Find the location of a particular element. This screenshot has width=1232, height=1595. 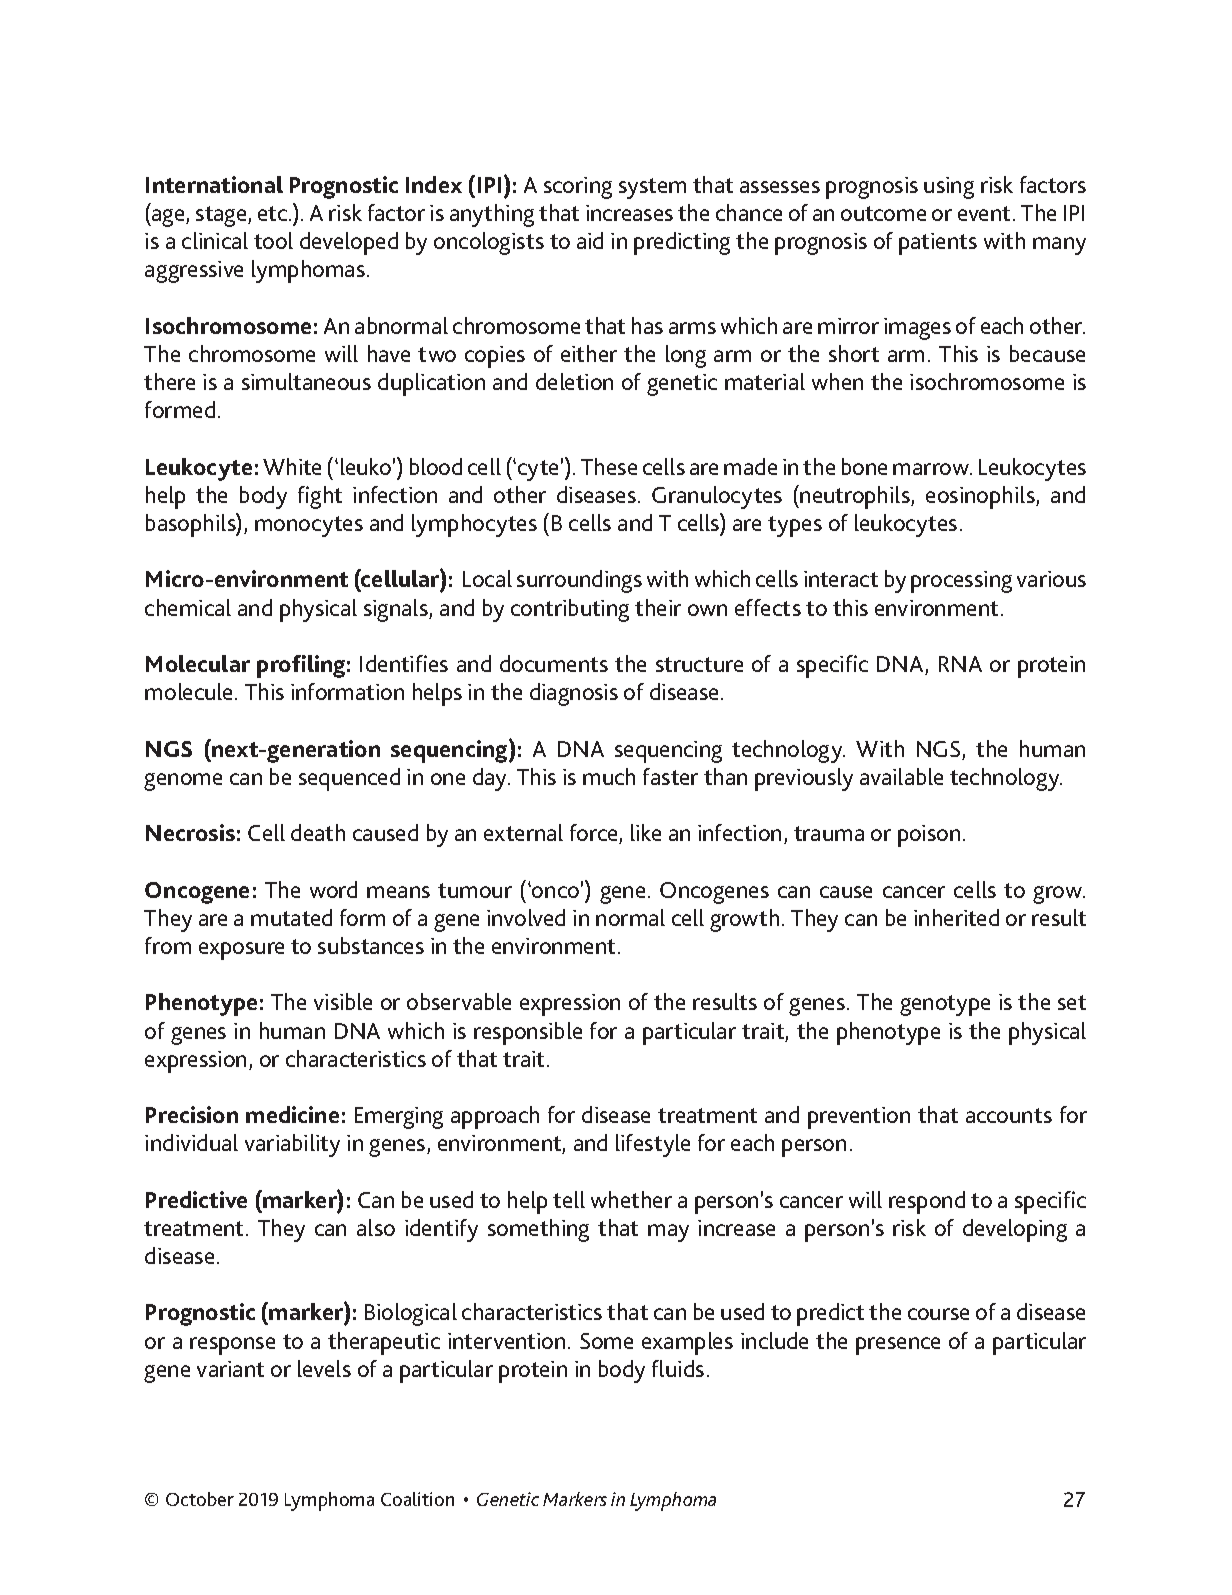

patients is located at coordinates (938, 244).
